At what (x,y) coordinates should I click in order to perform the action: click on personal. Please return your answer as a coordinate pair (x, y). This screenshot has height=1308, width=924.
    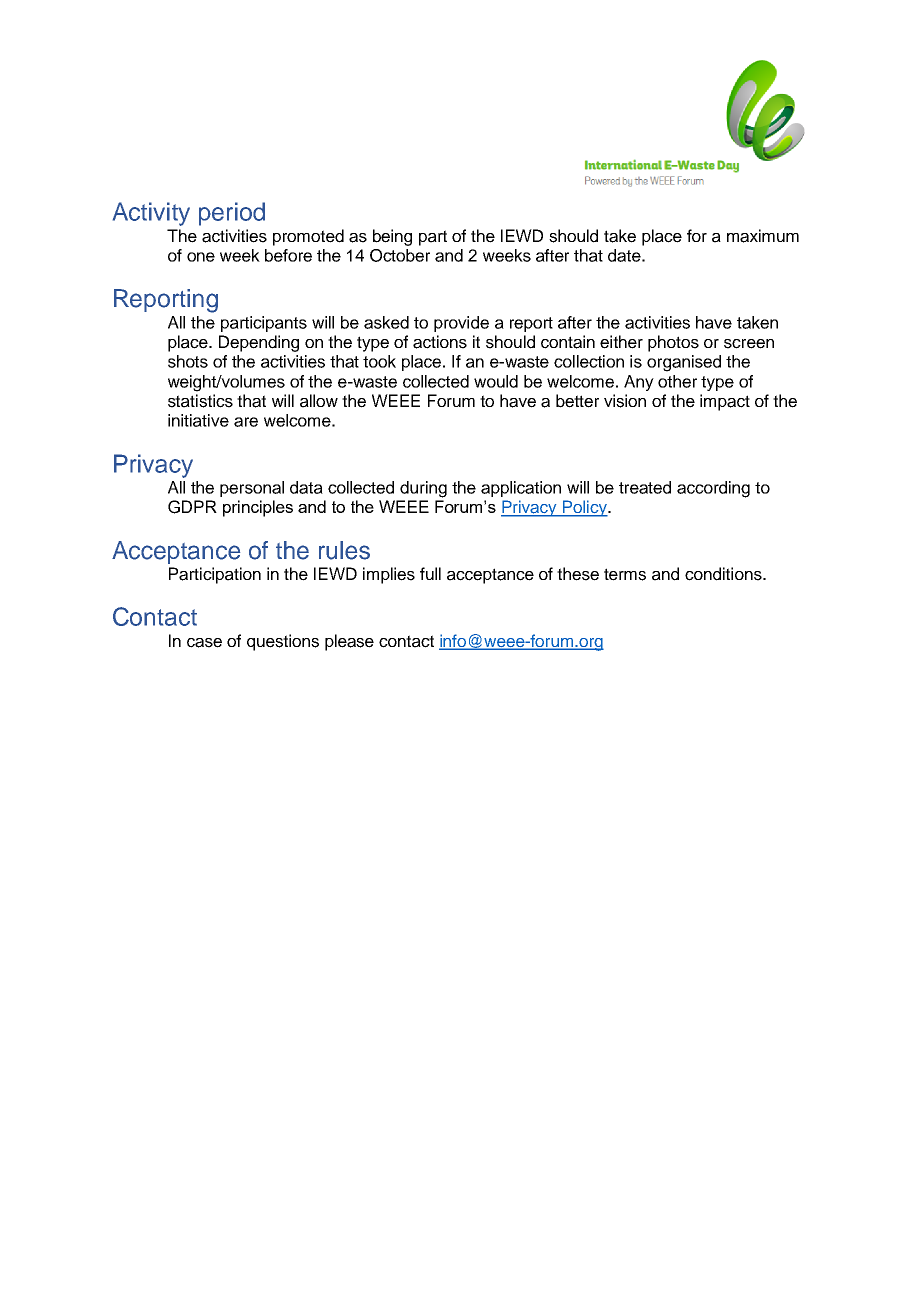
    Looking at the image, I should click on (252, 489).
